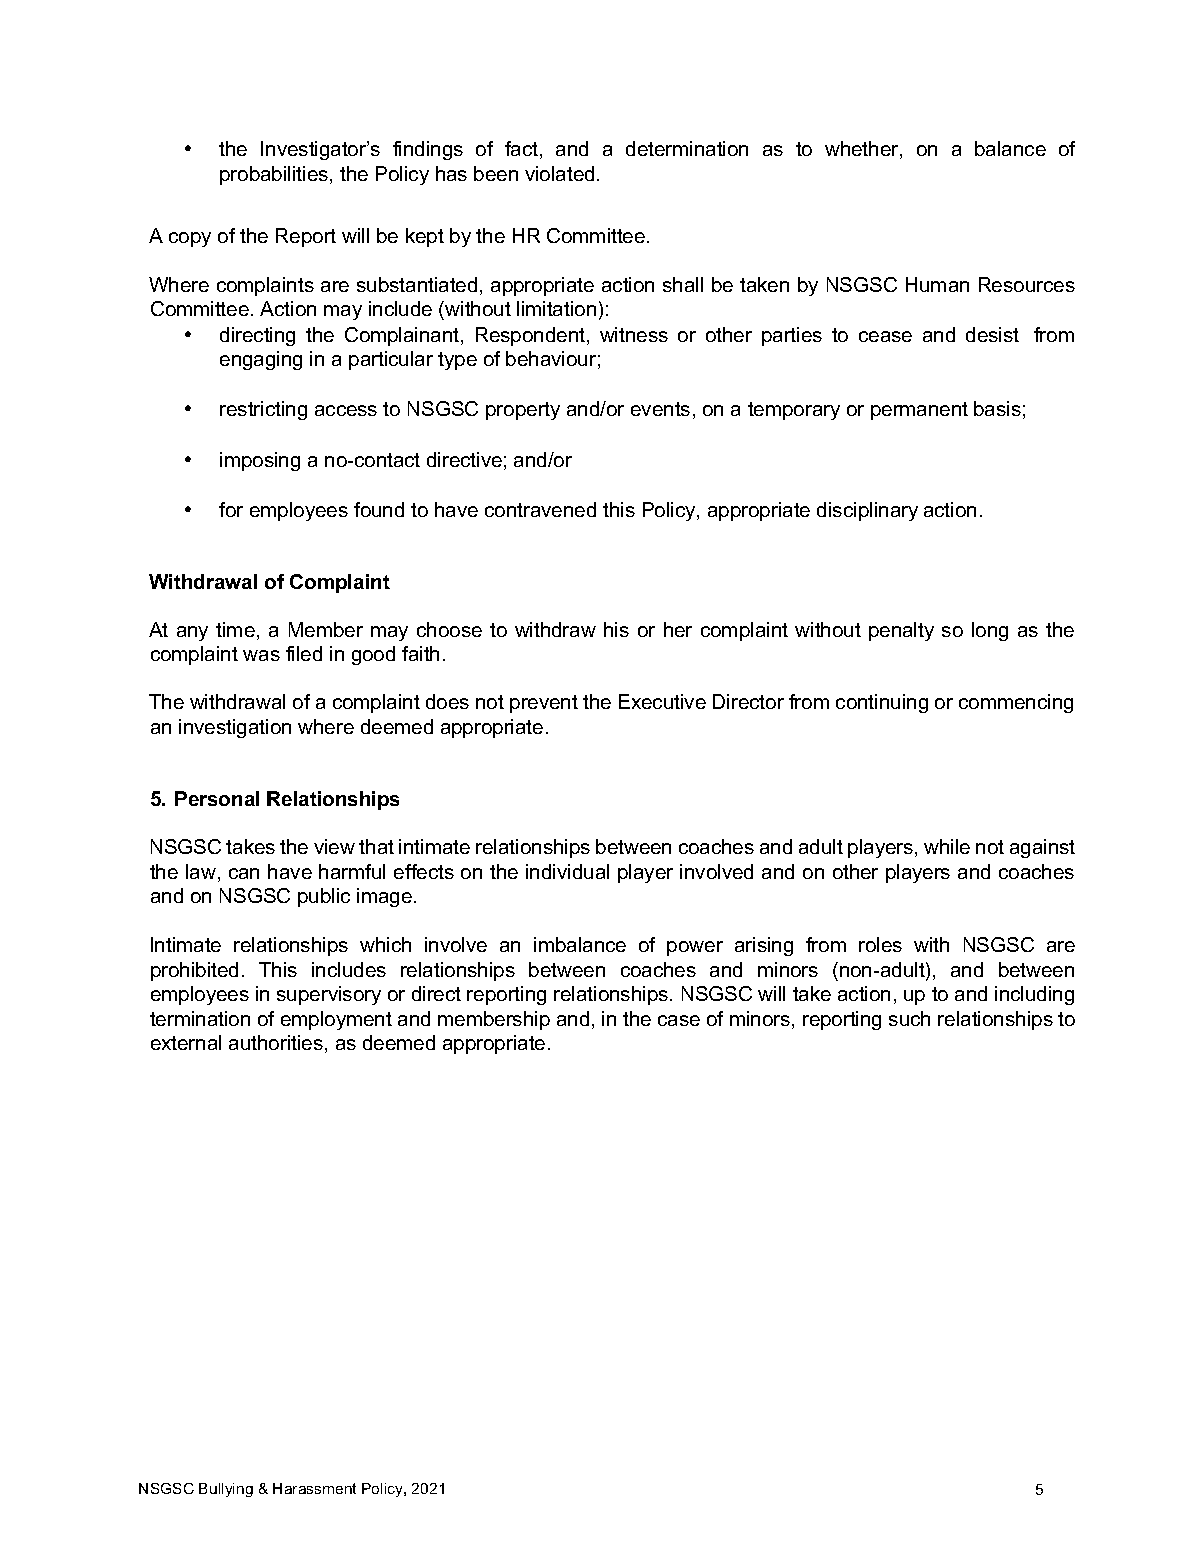  Describe the element at coordinates (679, 1020) in the document. I see `case` at that location.
